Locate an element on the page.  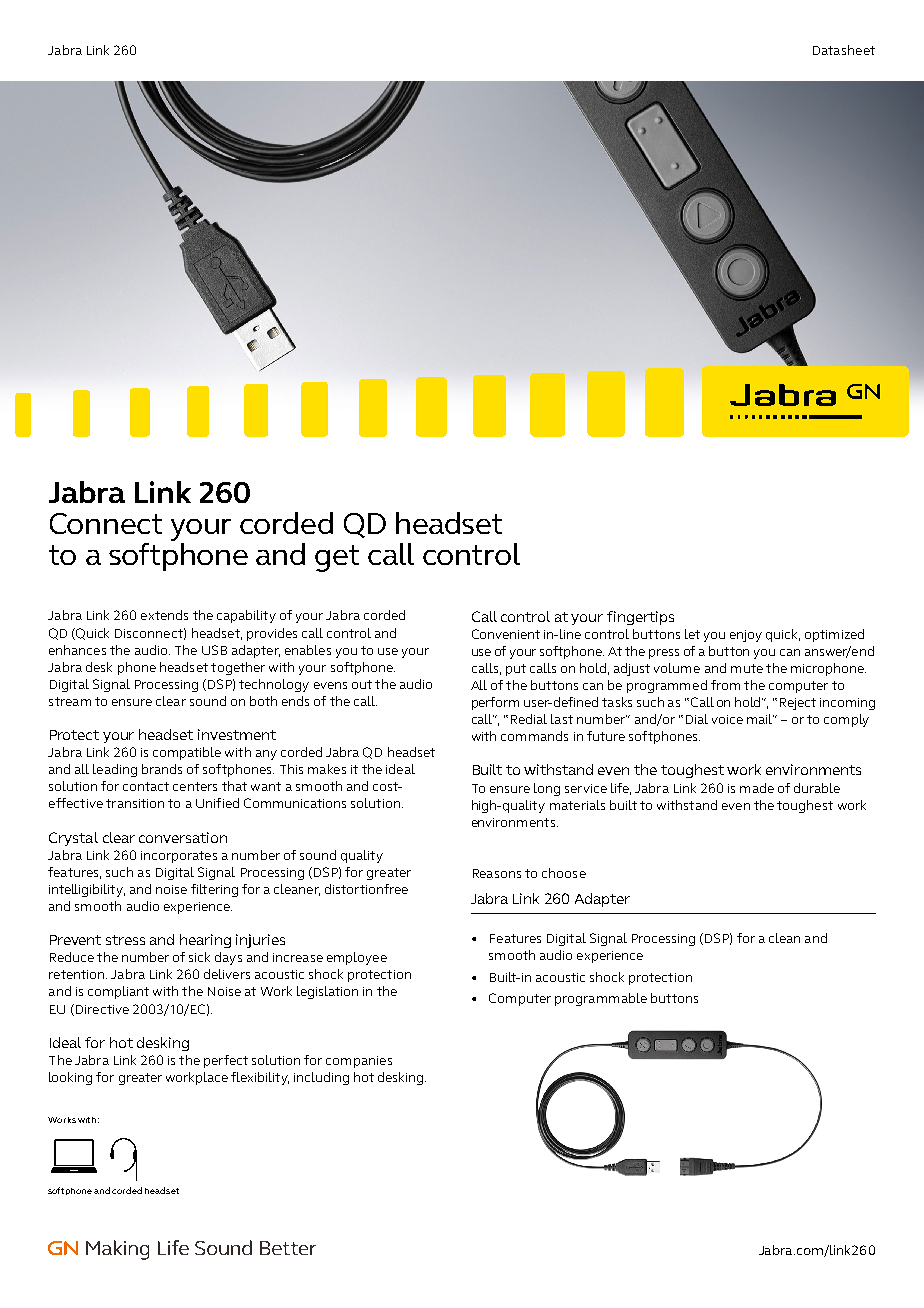
perfect is located at coordinates (226, 1061).
